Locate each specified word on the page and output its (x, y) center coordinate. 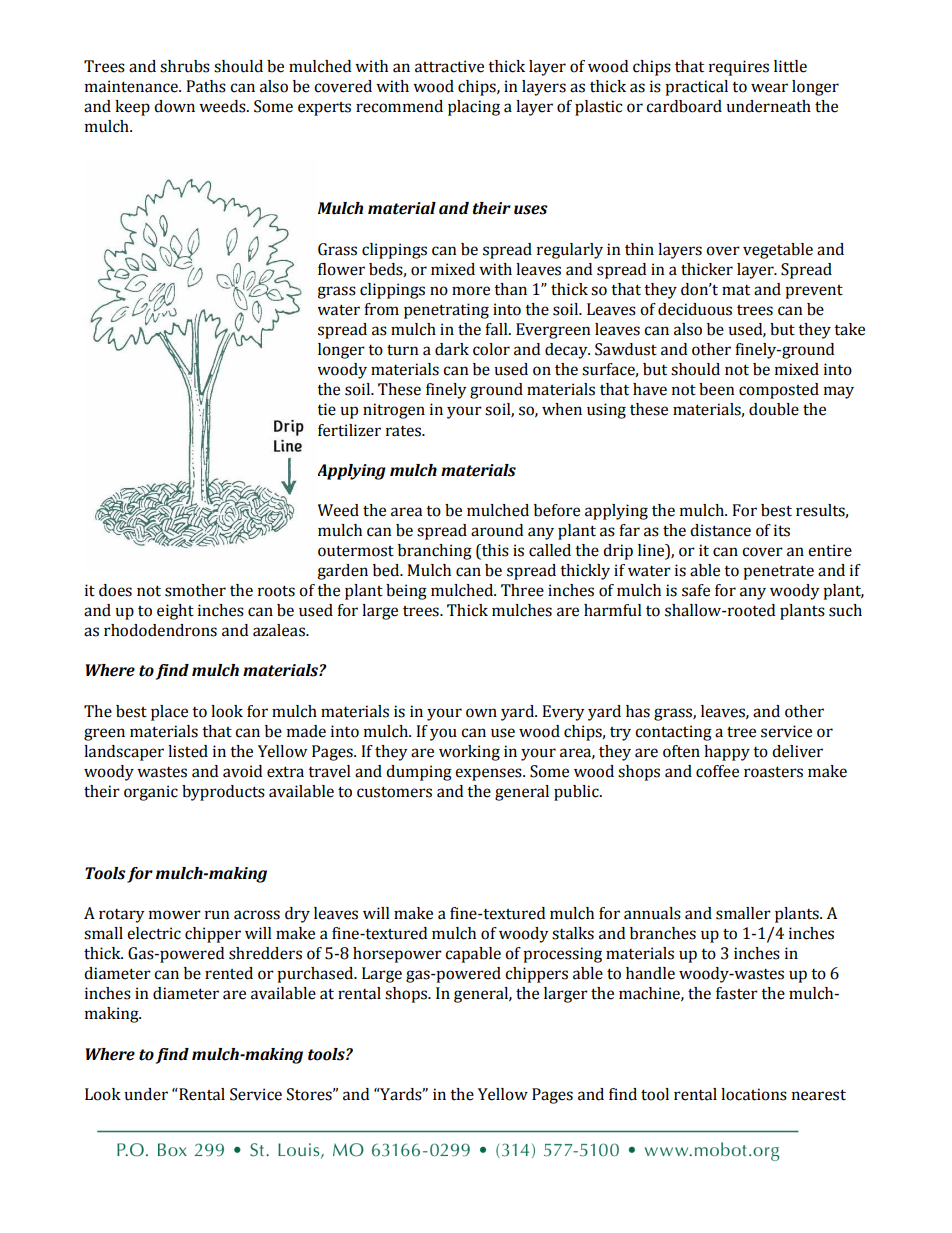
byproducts (223, 793)
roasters (773, 772)
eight (175, 612)
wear (769, 88)
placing (474, 108)
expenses (489, 774)
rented (229, 973)
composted (779, 391)
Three (522, 590)
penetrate (778, 572)
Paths (206, 86)
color (491, 349)
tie (327, 409)
